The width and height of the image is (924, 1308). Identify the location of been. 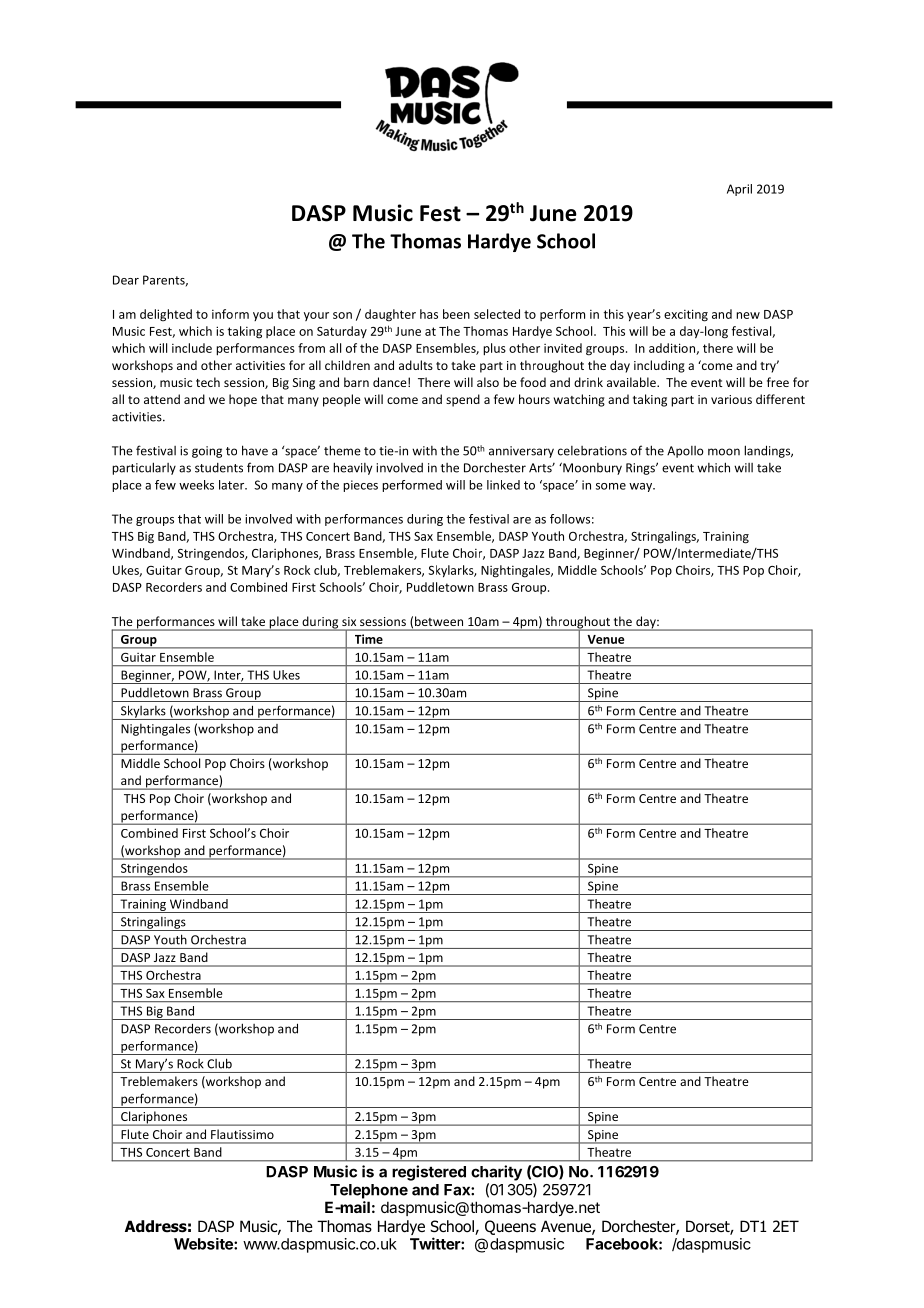
(456, 314).
